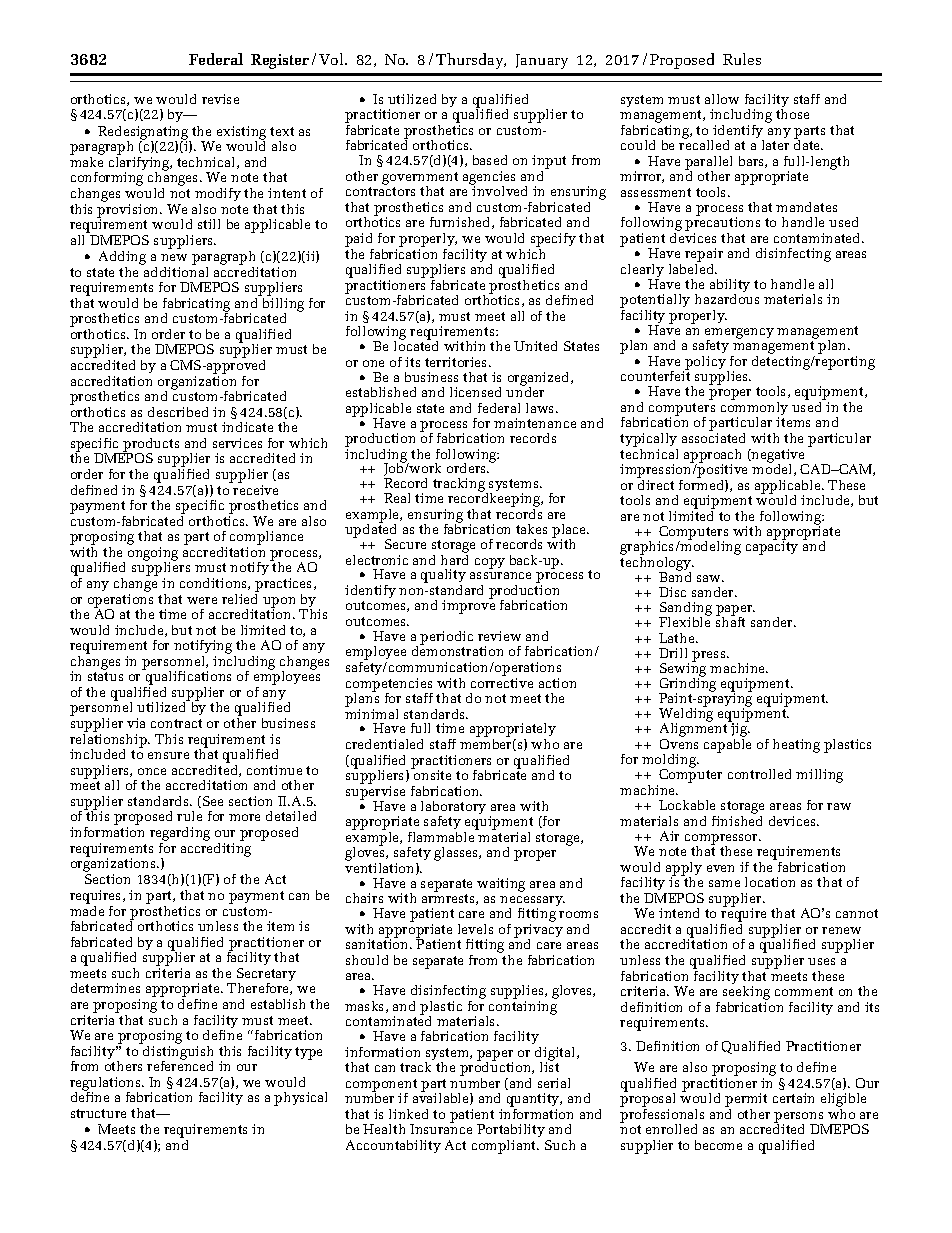 The height and width of the image is (1233, 952). What do you see at coordinates (441, 1129) in the image?
I see `Insurance` at bounding box center [441, 1129].
